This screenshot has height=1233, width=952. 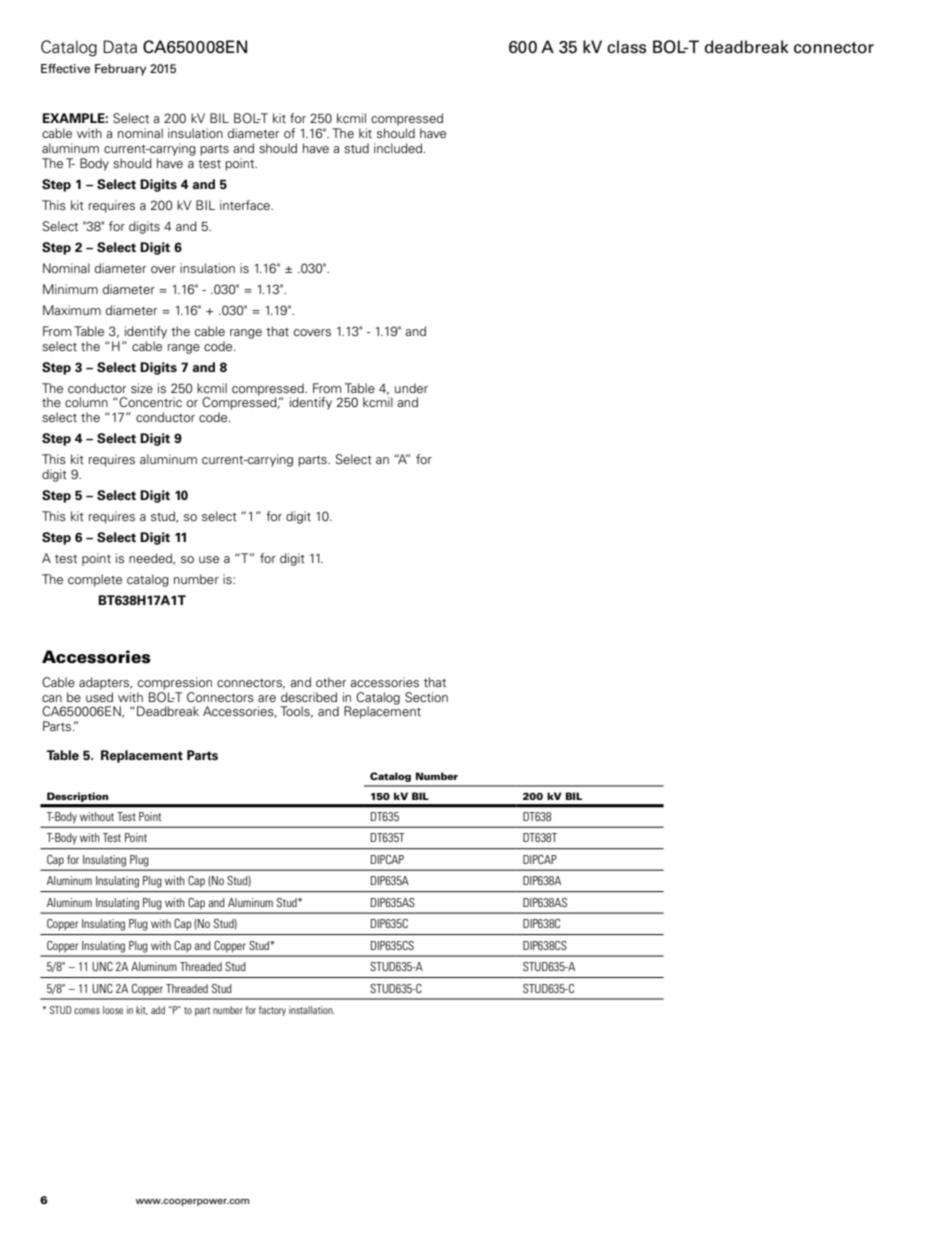 What do you see at coordinates (120, 70) in the screenshot?
I see `February` at bounding box center [120, 70].
